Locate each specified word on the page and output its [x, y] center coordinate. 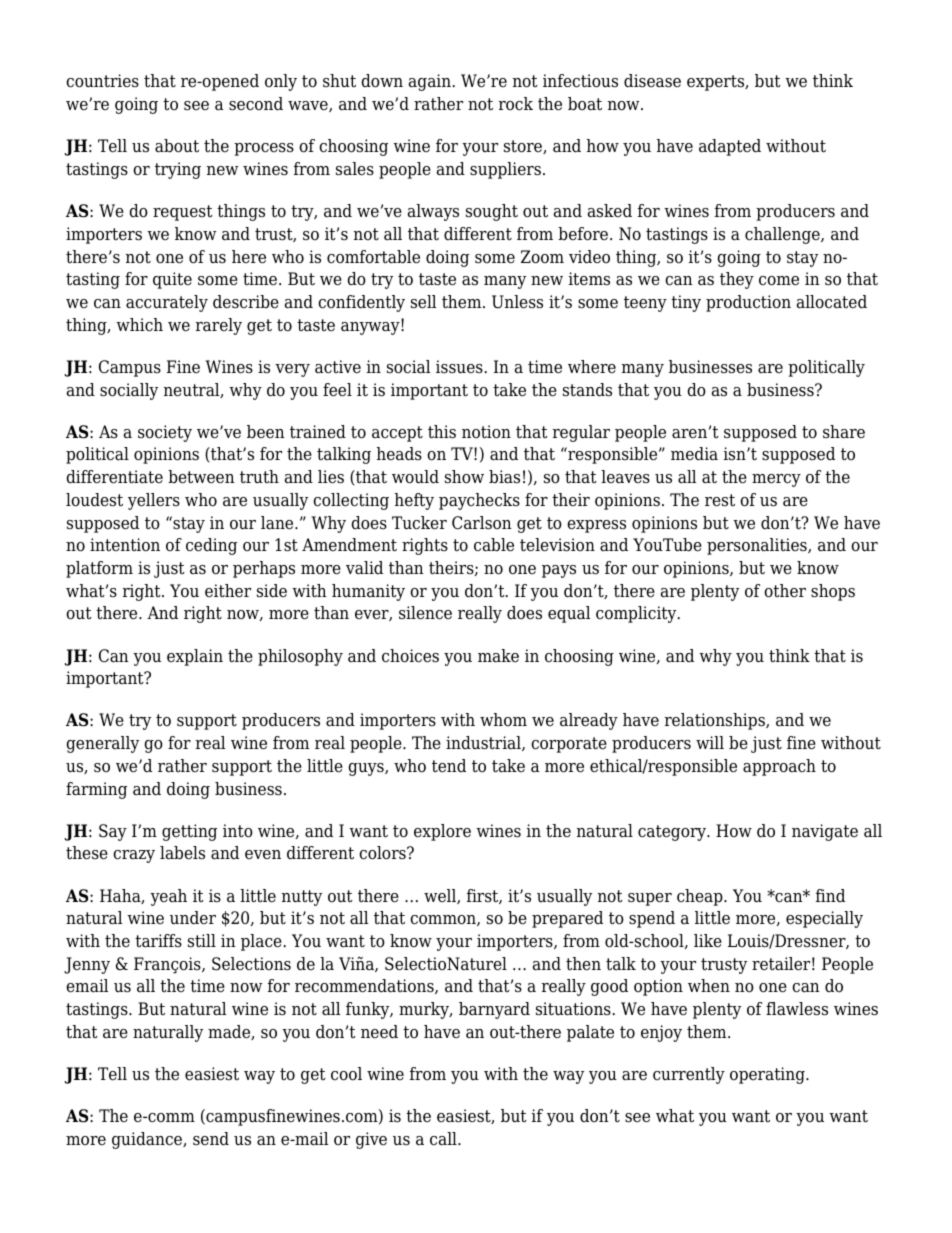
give [371, 1140]
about [177, 146]
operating [768, 1075]
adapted [730, 147]
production [748, 303]
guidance [148, 1140]
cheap [701, 897]
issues [460, 367]
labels [182, 853]
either [228, 591]
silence [425, 613]
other [785, 591]
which [139, 325]
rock [516, 104]
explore [442, 832]
